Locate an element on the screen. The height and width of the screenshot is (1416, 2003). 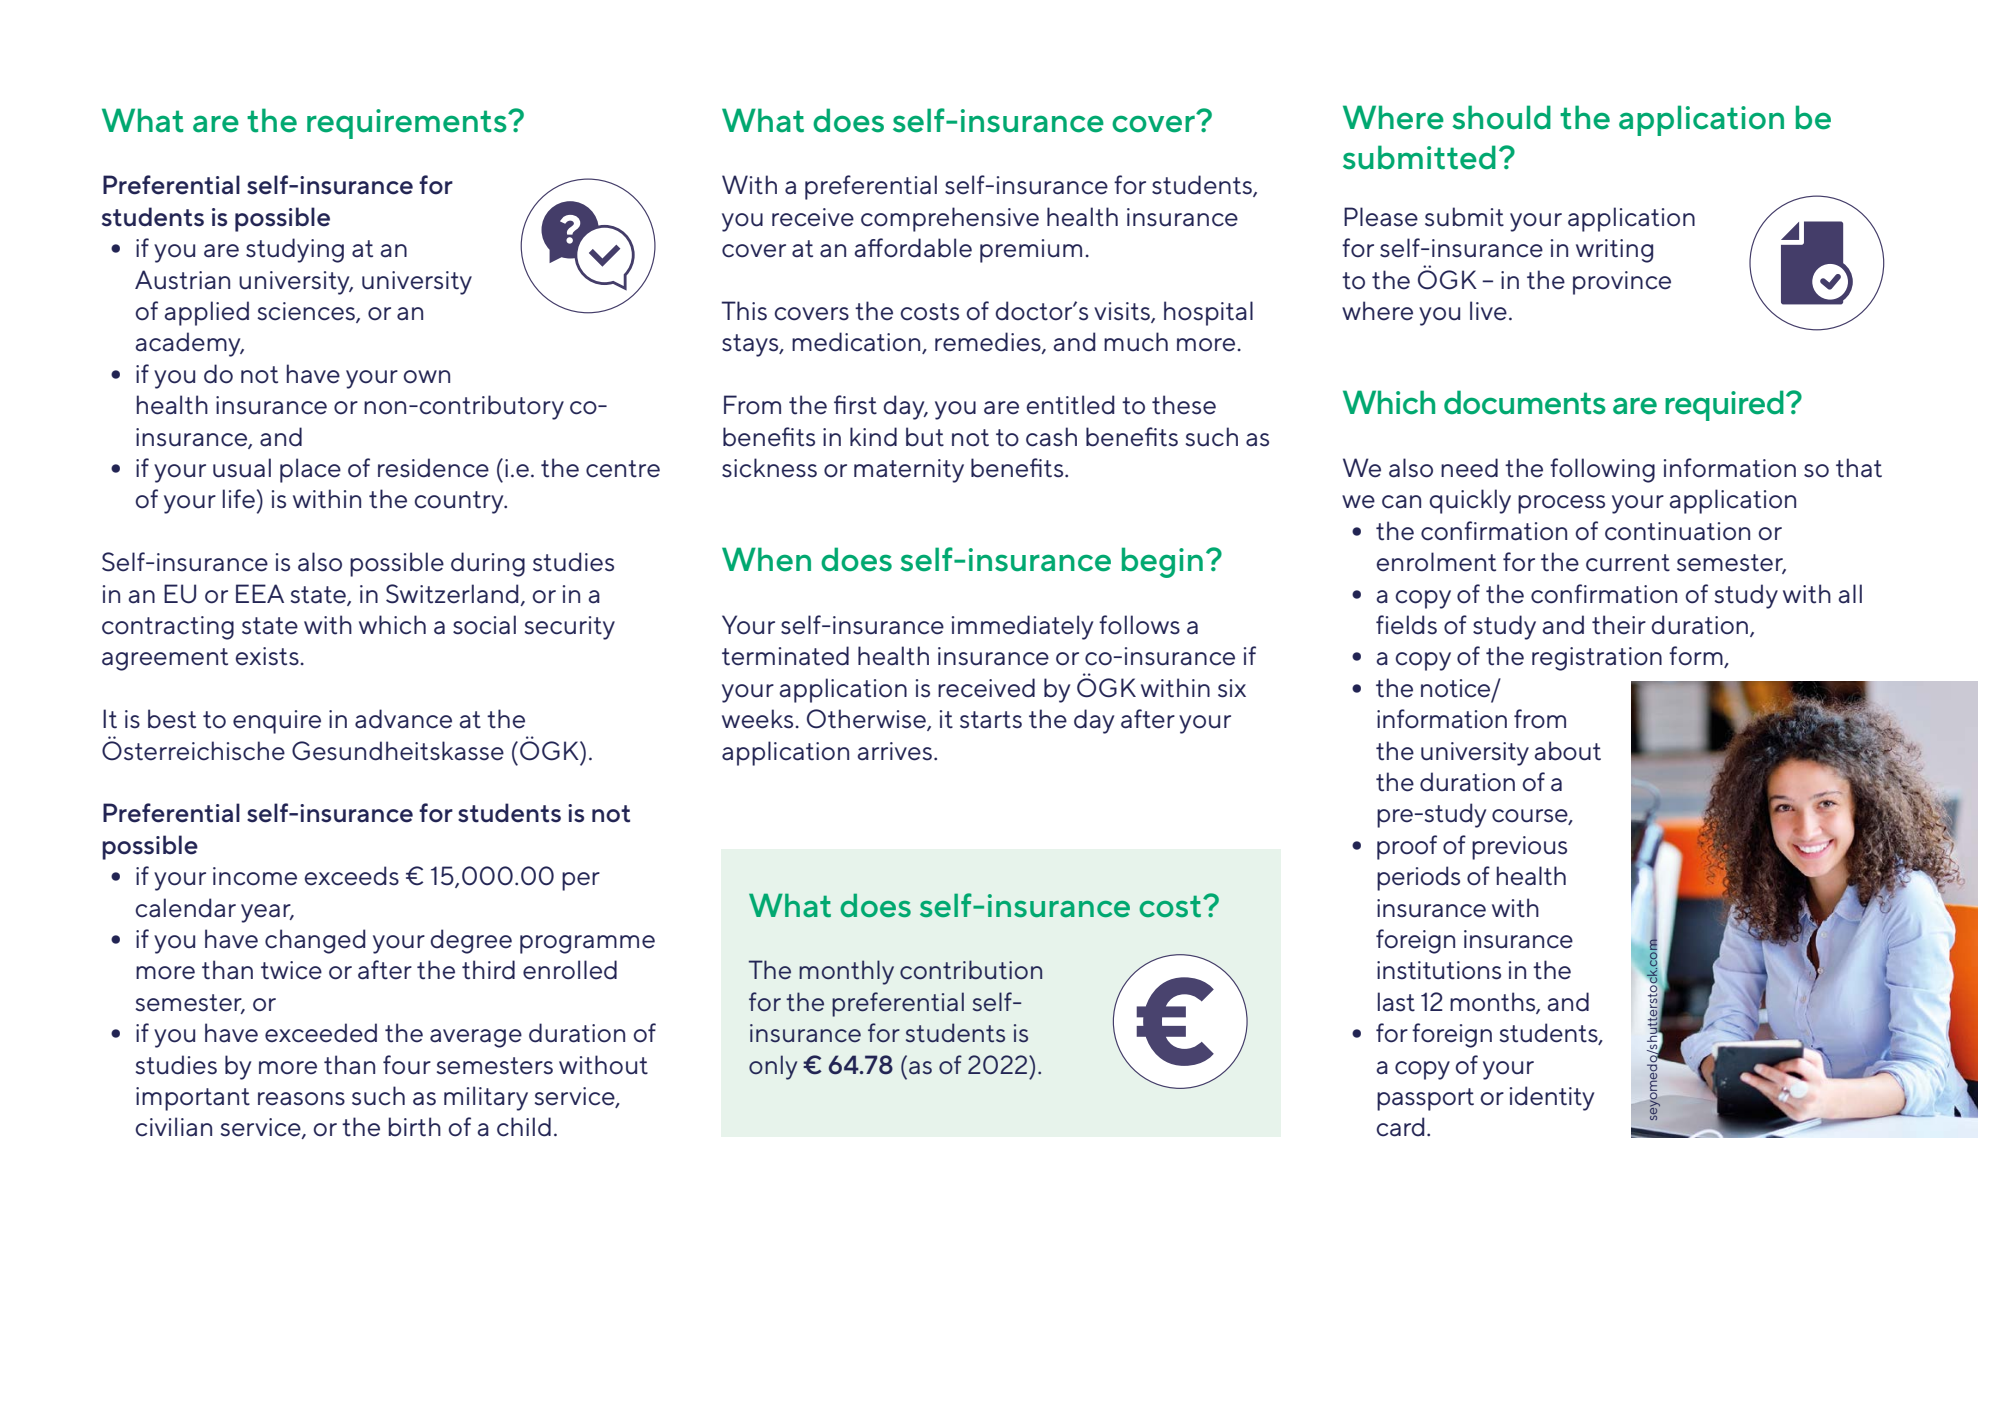
should is located at coordinates (1501, 117).
